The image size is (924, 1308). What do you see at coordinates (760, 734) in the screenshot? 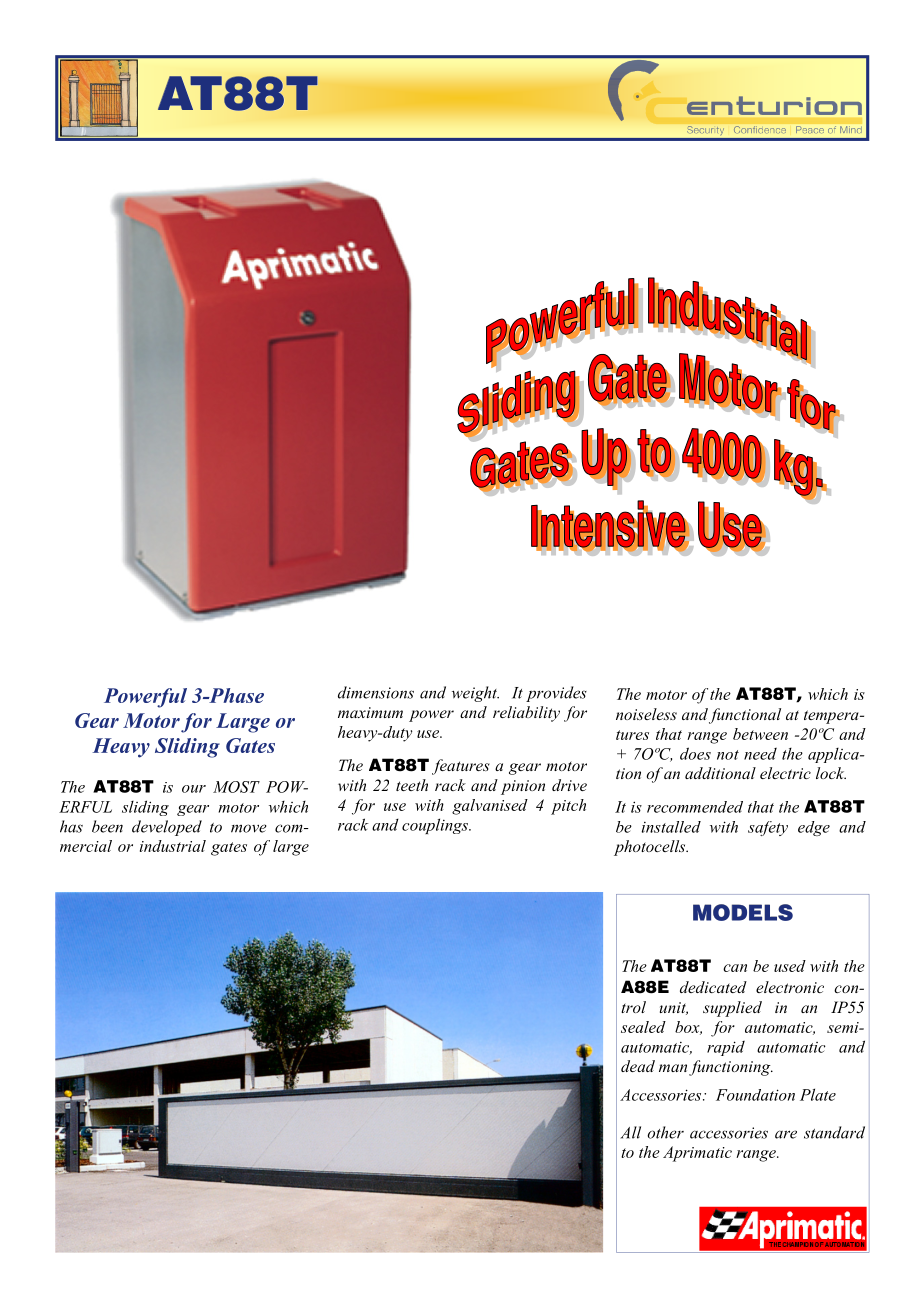
I see `between` at bounding box center [760, 734].
